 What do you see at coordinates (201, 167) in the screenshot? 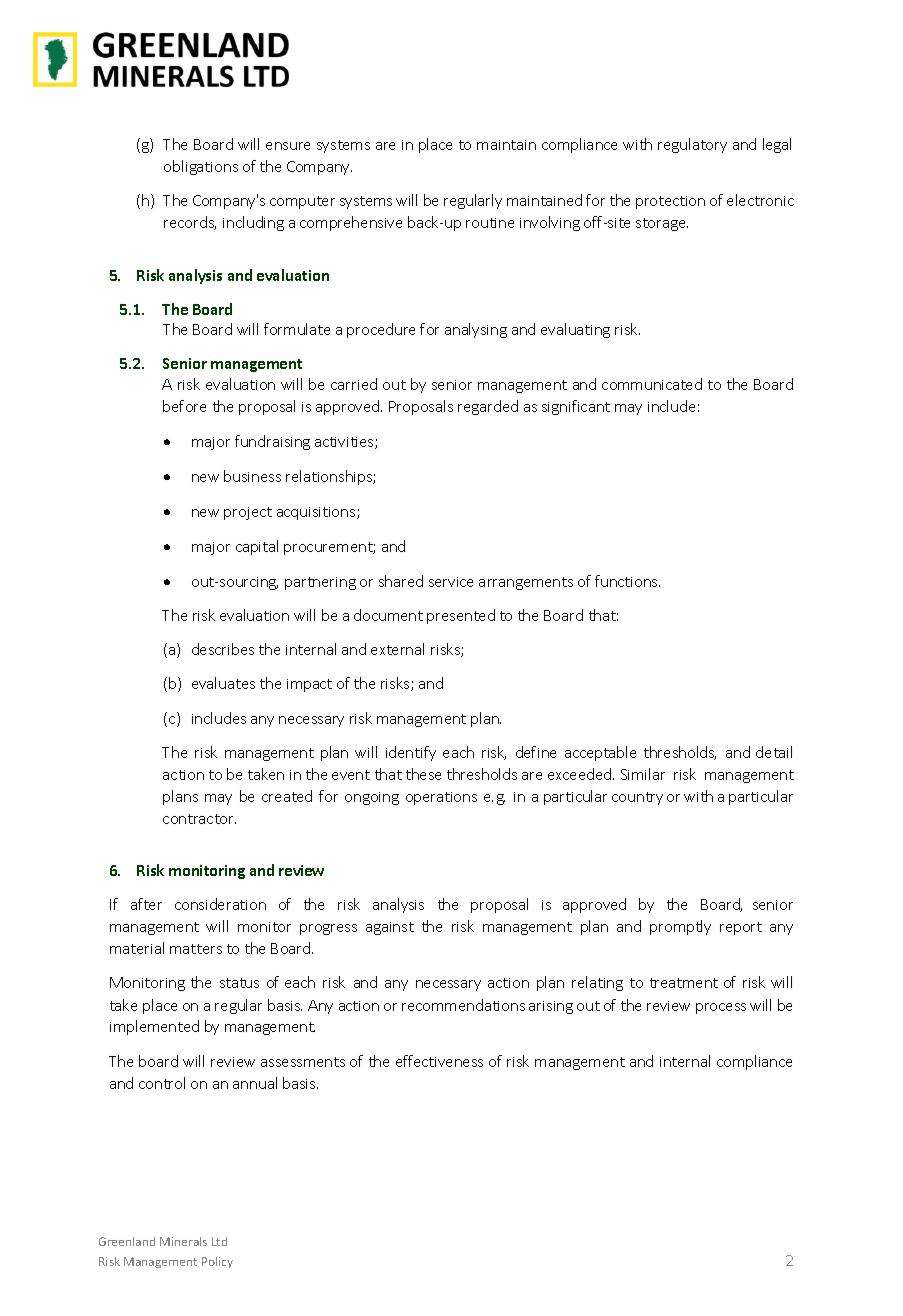
I see `obligations` at bounding box center [201, 167].
